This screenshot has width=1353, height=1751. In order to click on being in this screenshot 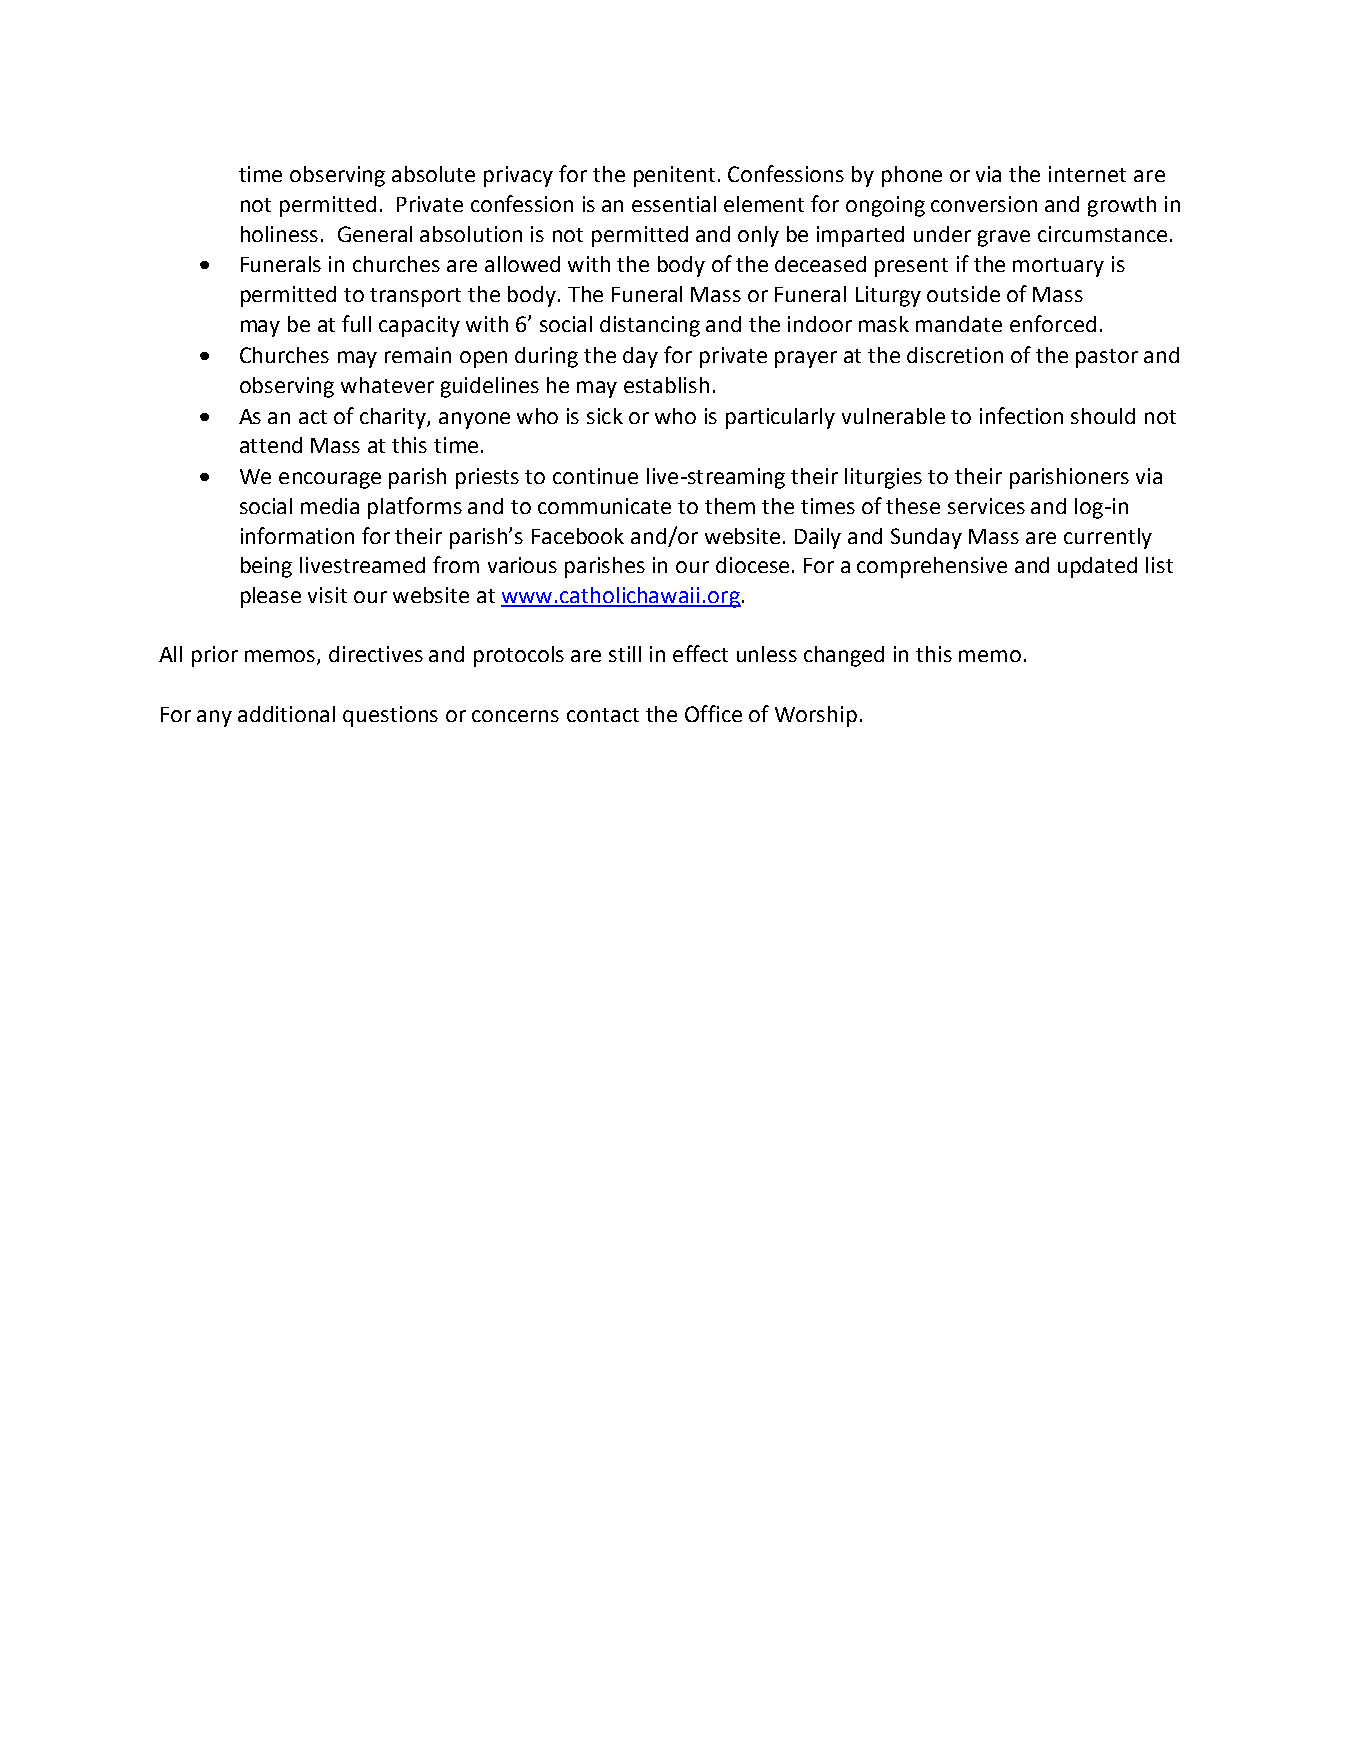, I will do `click(266, 567)`.
